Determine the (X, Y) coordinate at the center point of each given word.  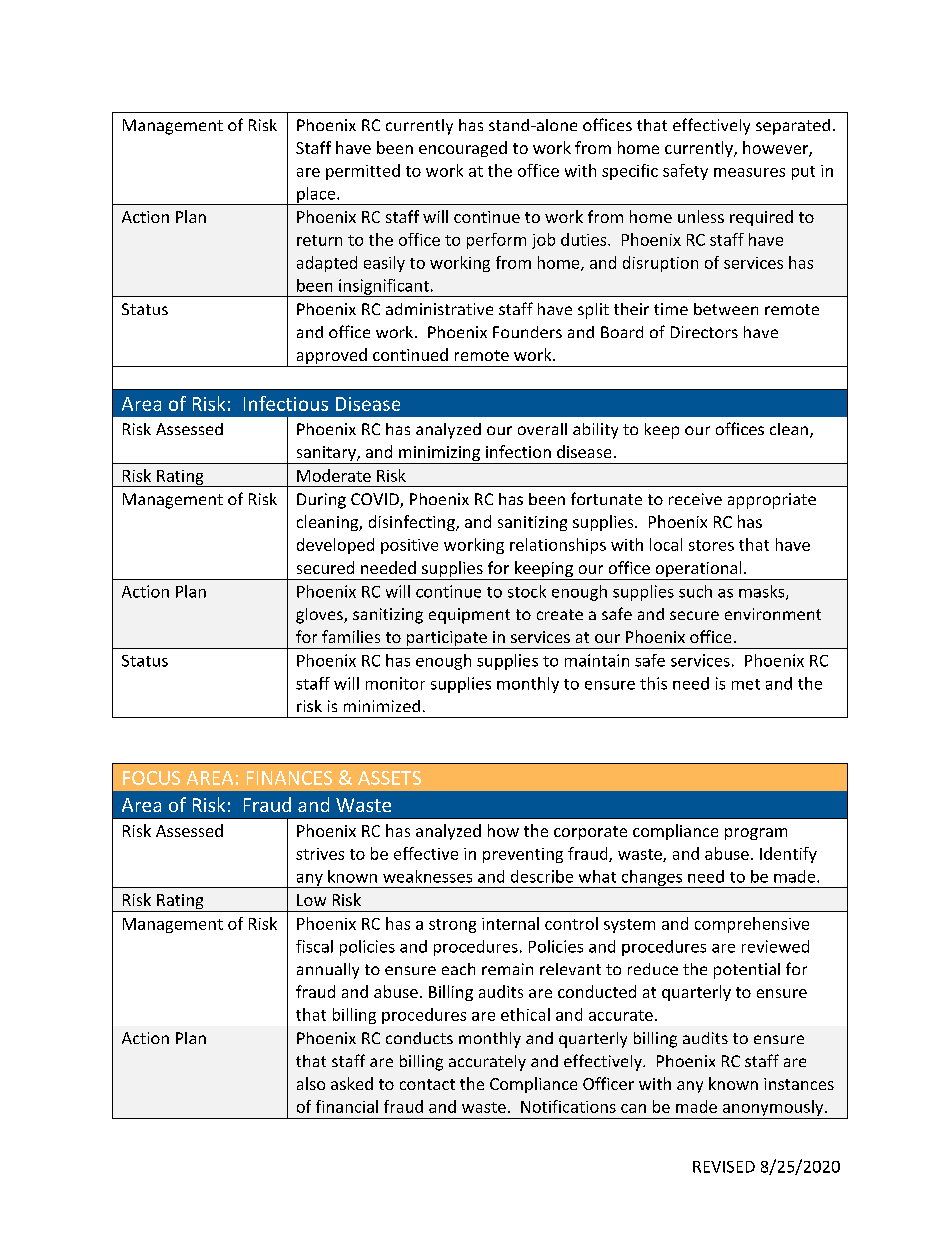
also (311, 1083)
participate (446, 640)
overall (542, 429)
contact (427, 1084)
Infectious (286, 403)
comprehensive (752, 925)
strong (452, 926)
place (316, 196)
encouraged (463, 149)
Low (311, 900)
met (746, 684)
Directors (704, 332)
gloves (320, 616)
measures (749, 172)
